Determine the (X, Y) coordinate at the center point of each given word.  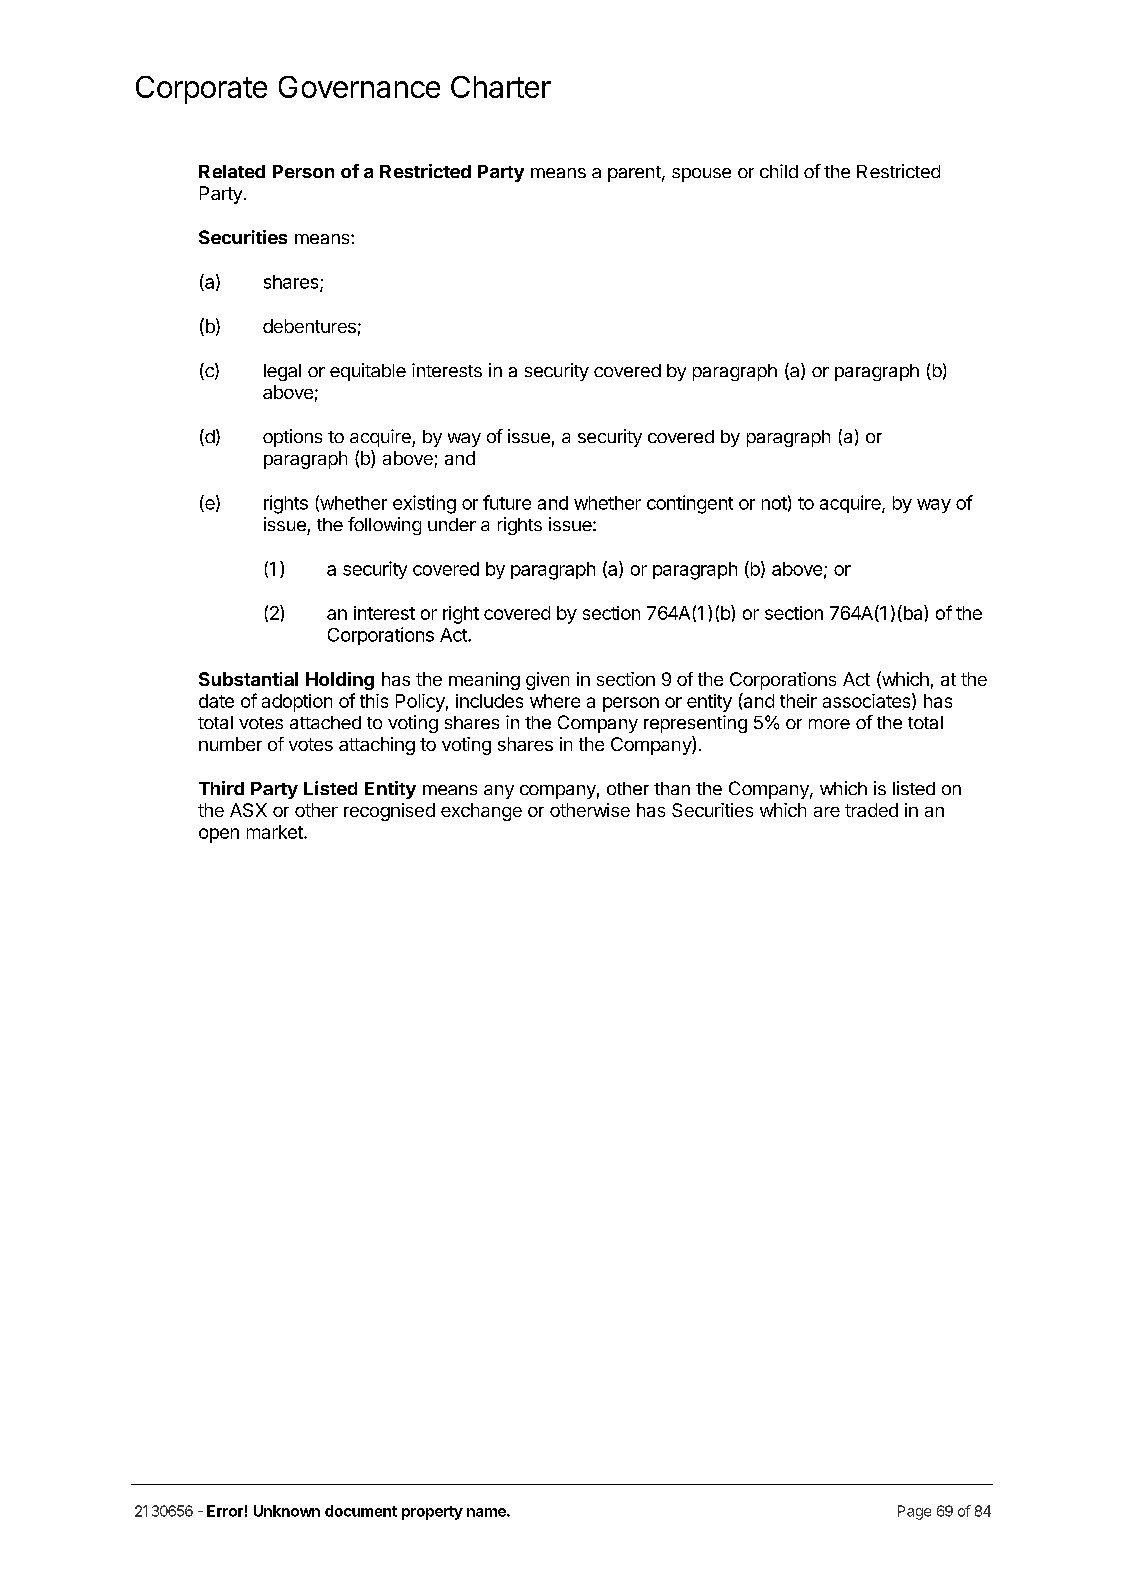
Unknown (287, 1511)
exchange (481, 812)
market (276, 832)
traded (871, 810)
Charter (501, 87)
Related (232, 171)
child (779, 171)
